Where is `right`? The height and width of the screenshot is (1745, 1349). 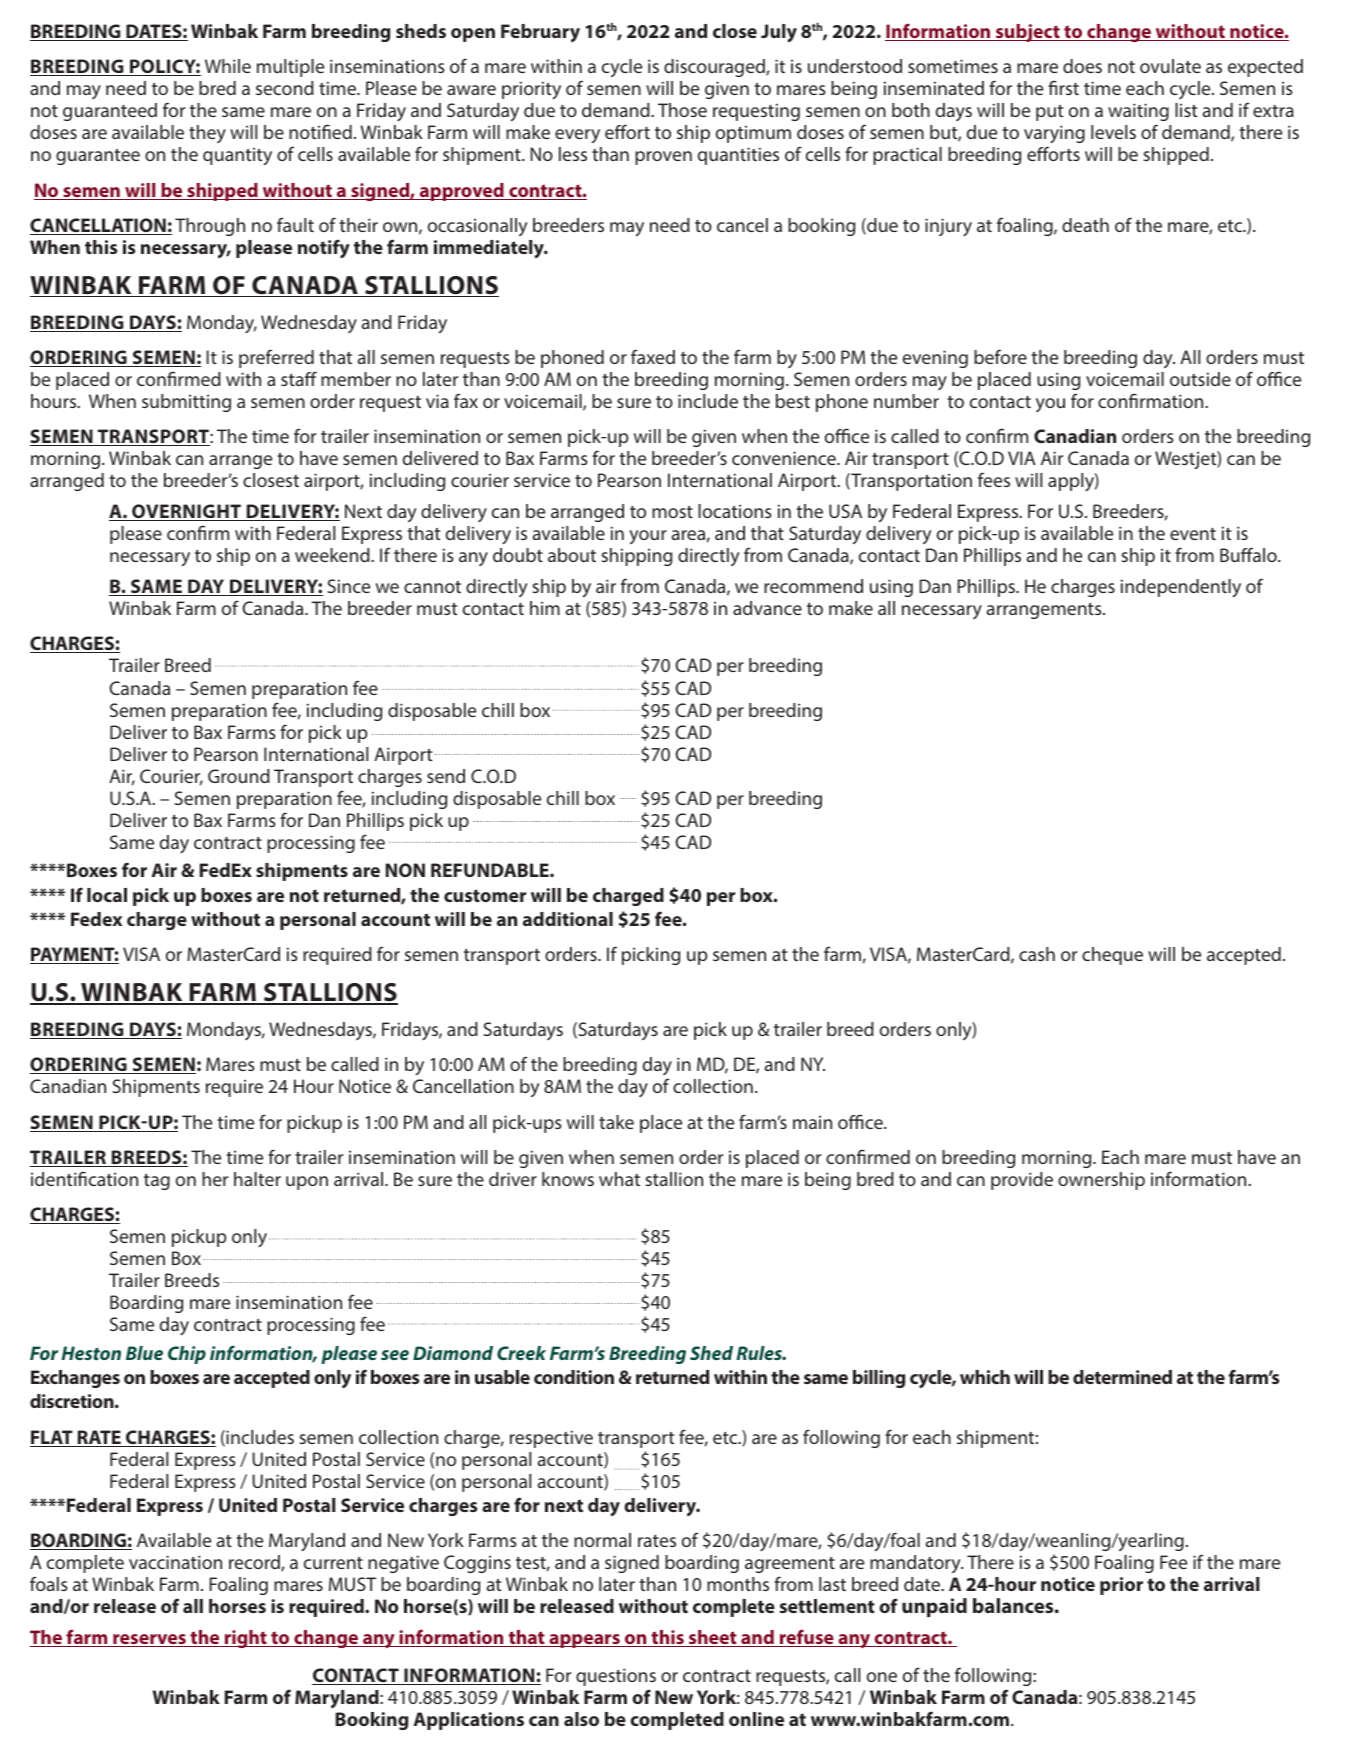
right is located at coordinates (246, 1639).
